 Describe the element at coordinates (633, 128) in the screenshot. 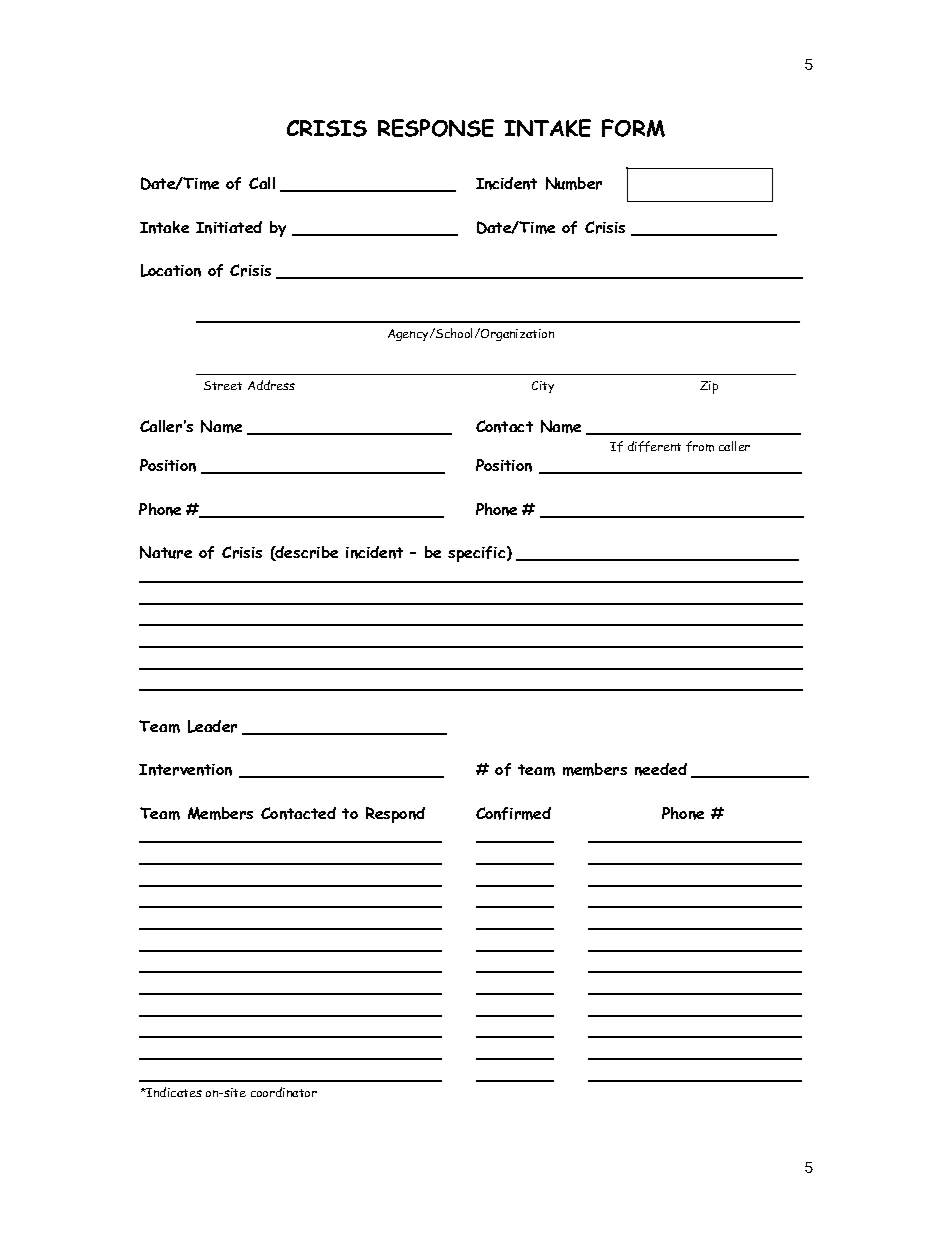

I see `FORM` at that location.
